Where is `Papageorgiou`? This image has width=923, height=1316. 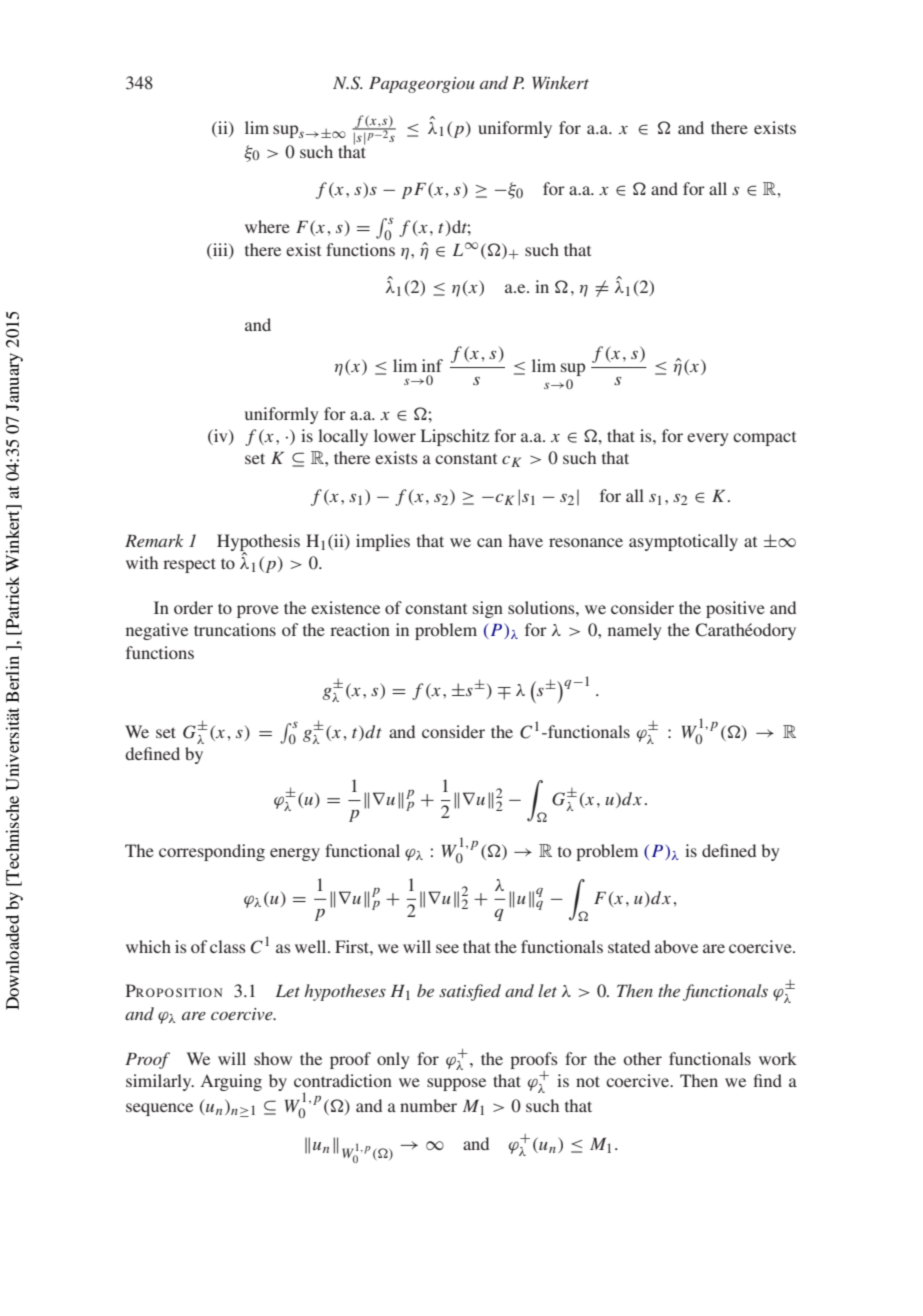
Papageorgiou is located at coordinates (422, 85).
